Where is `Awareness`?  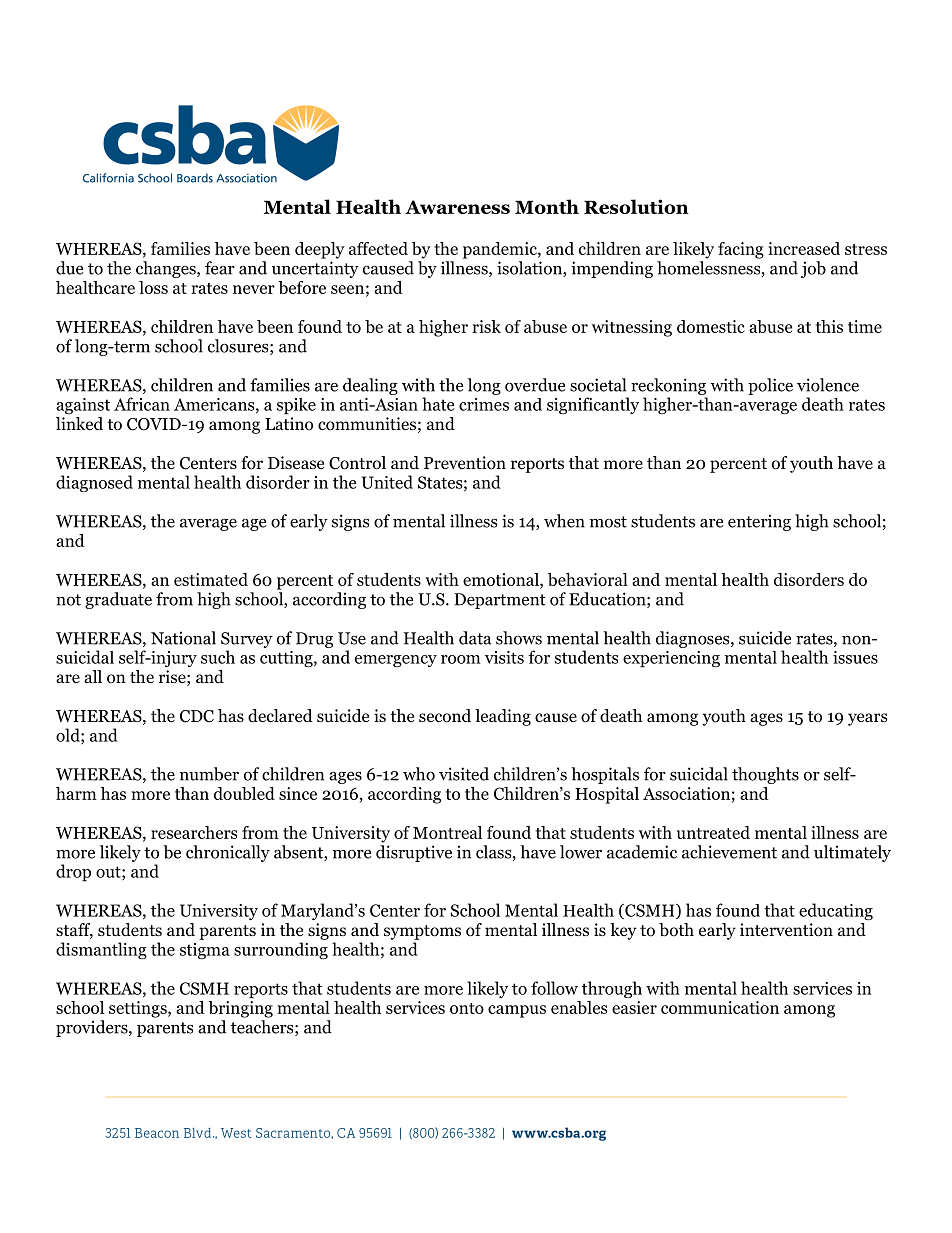
Awareness is located at coordinates (457, 207).
